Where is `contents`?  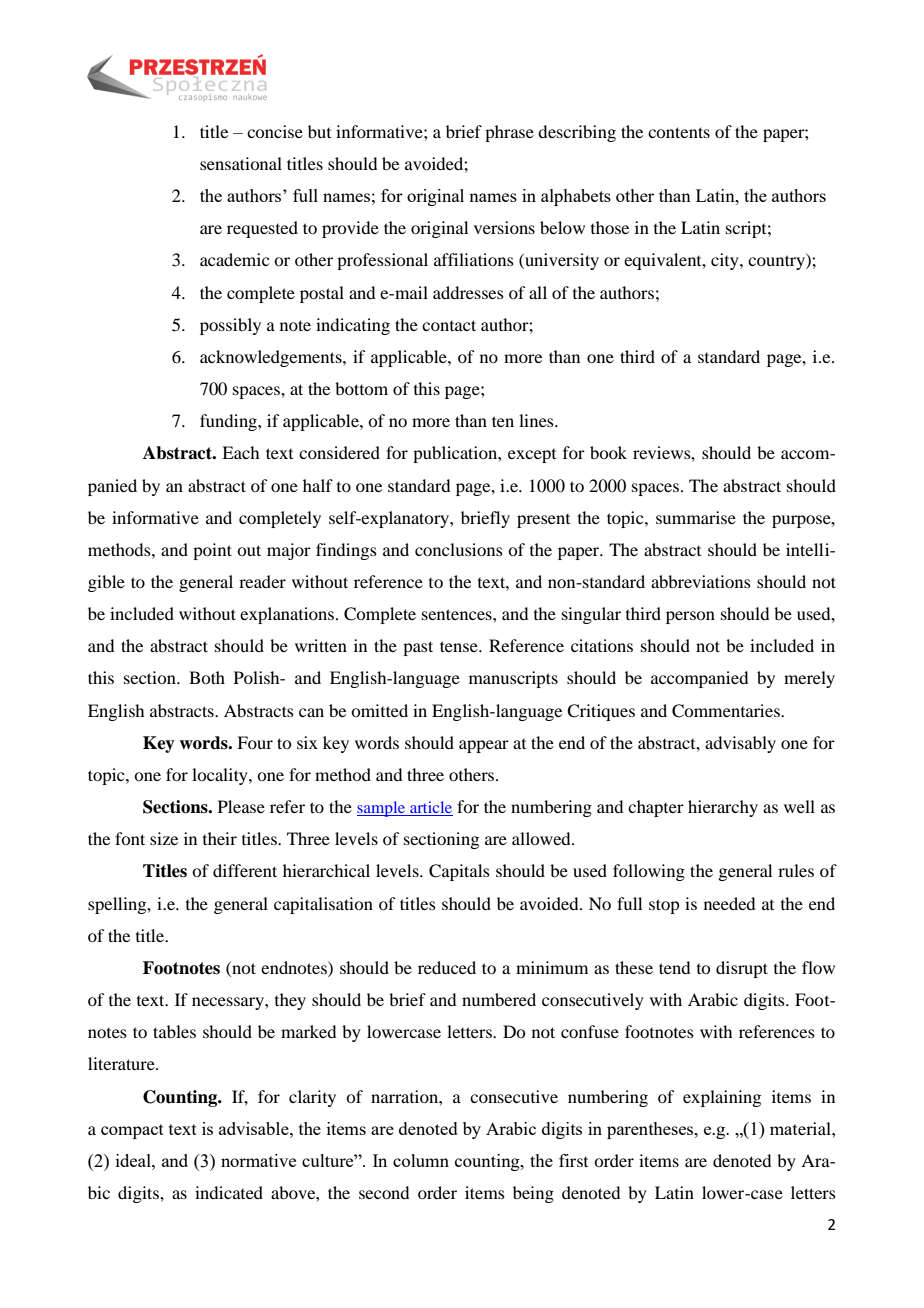 contents is located at coordinates (679, 132).
